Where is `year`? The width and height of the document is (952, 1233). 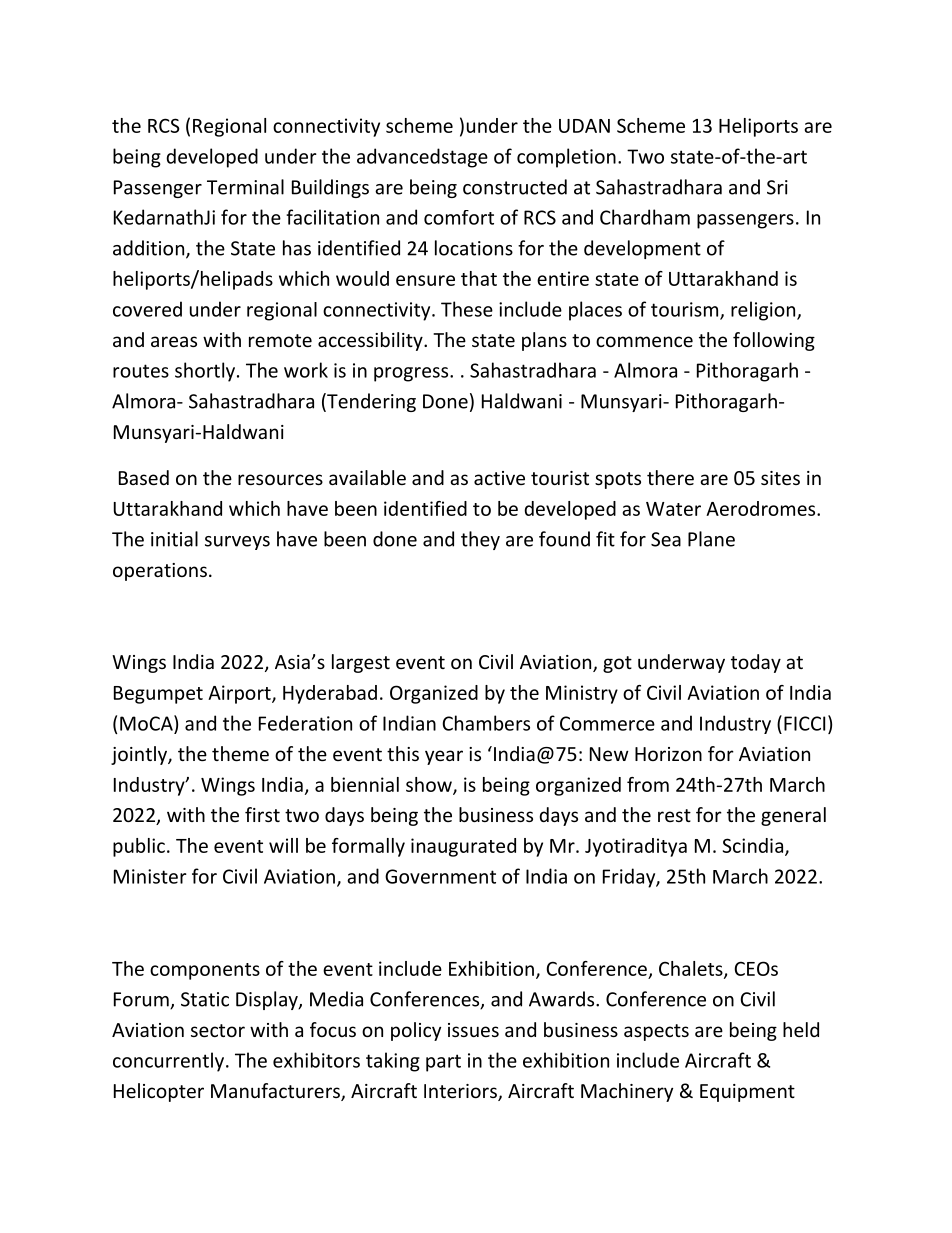 year is located at coordinates (444, 757).
